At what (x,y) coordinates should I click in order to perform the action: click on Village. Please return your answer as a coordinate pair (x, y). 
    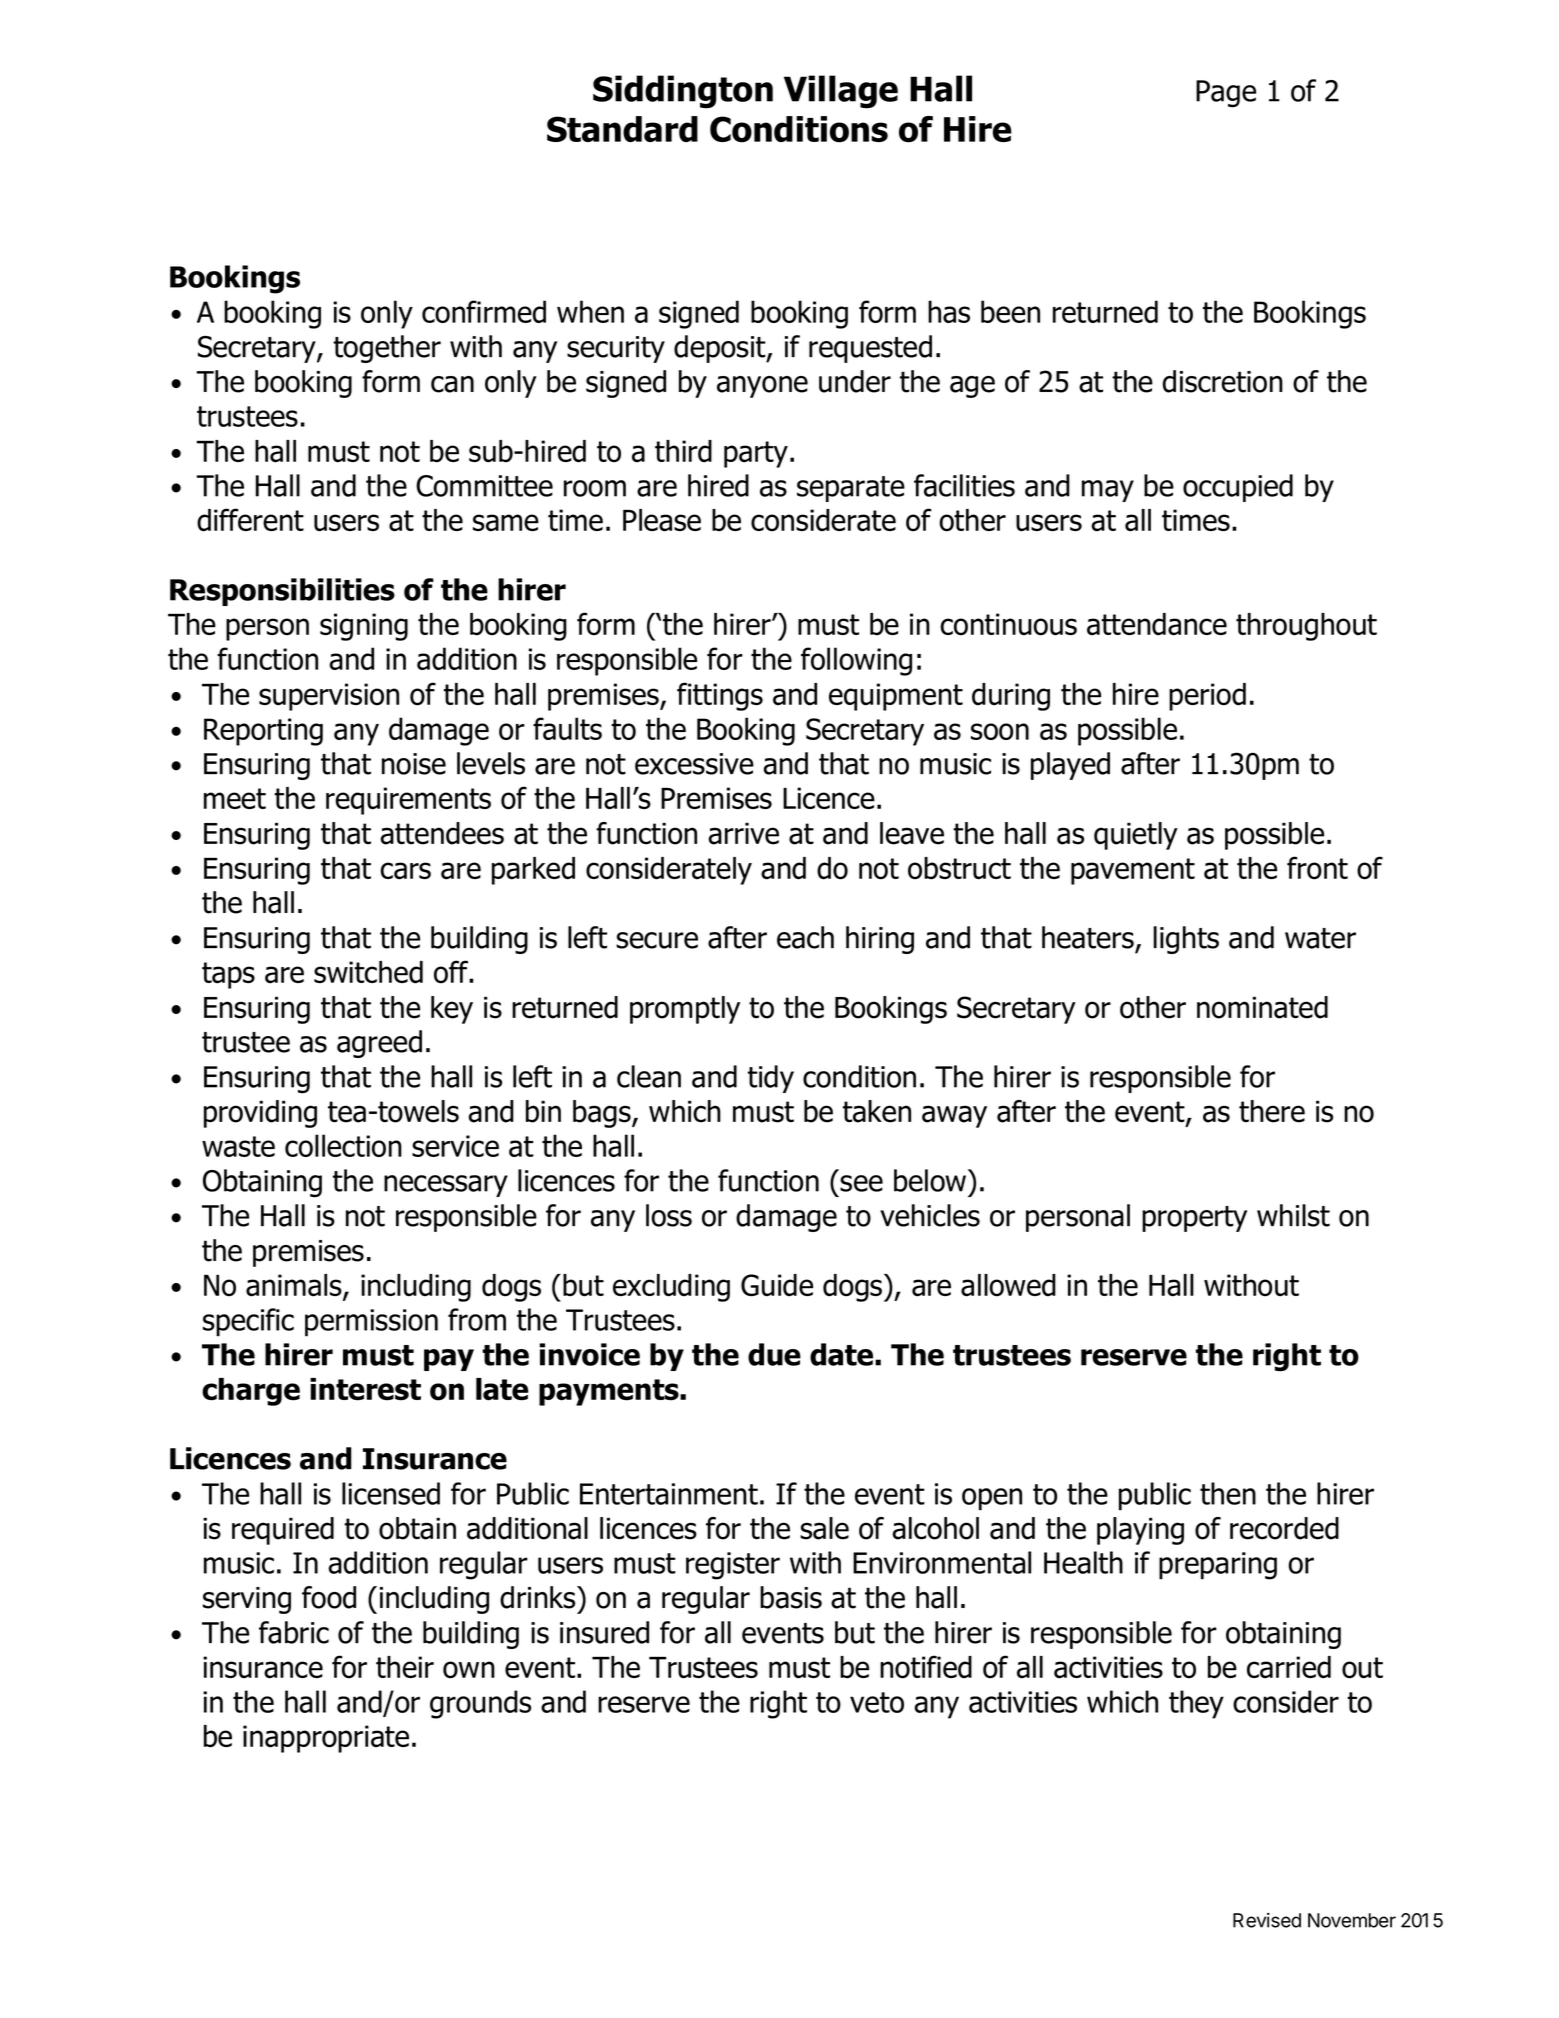
    Looking at the image, I should click on (841, 92).
